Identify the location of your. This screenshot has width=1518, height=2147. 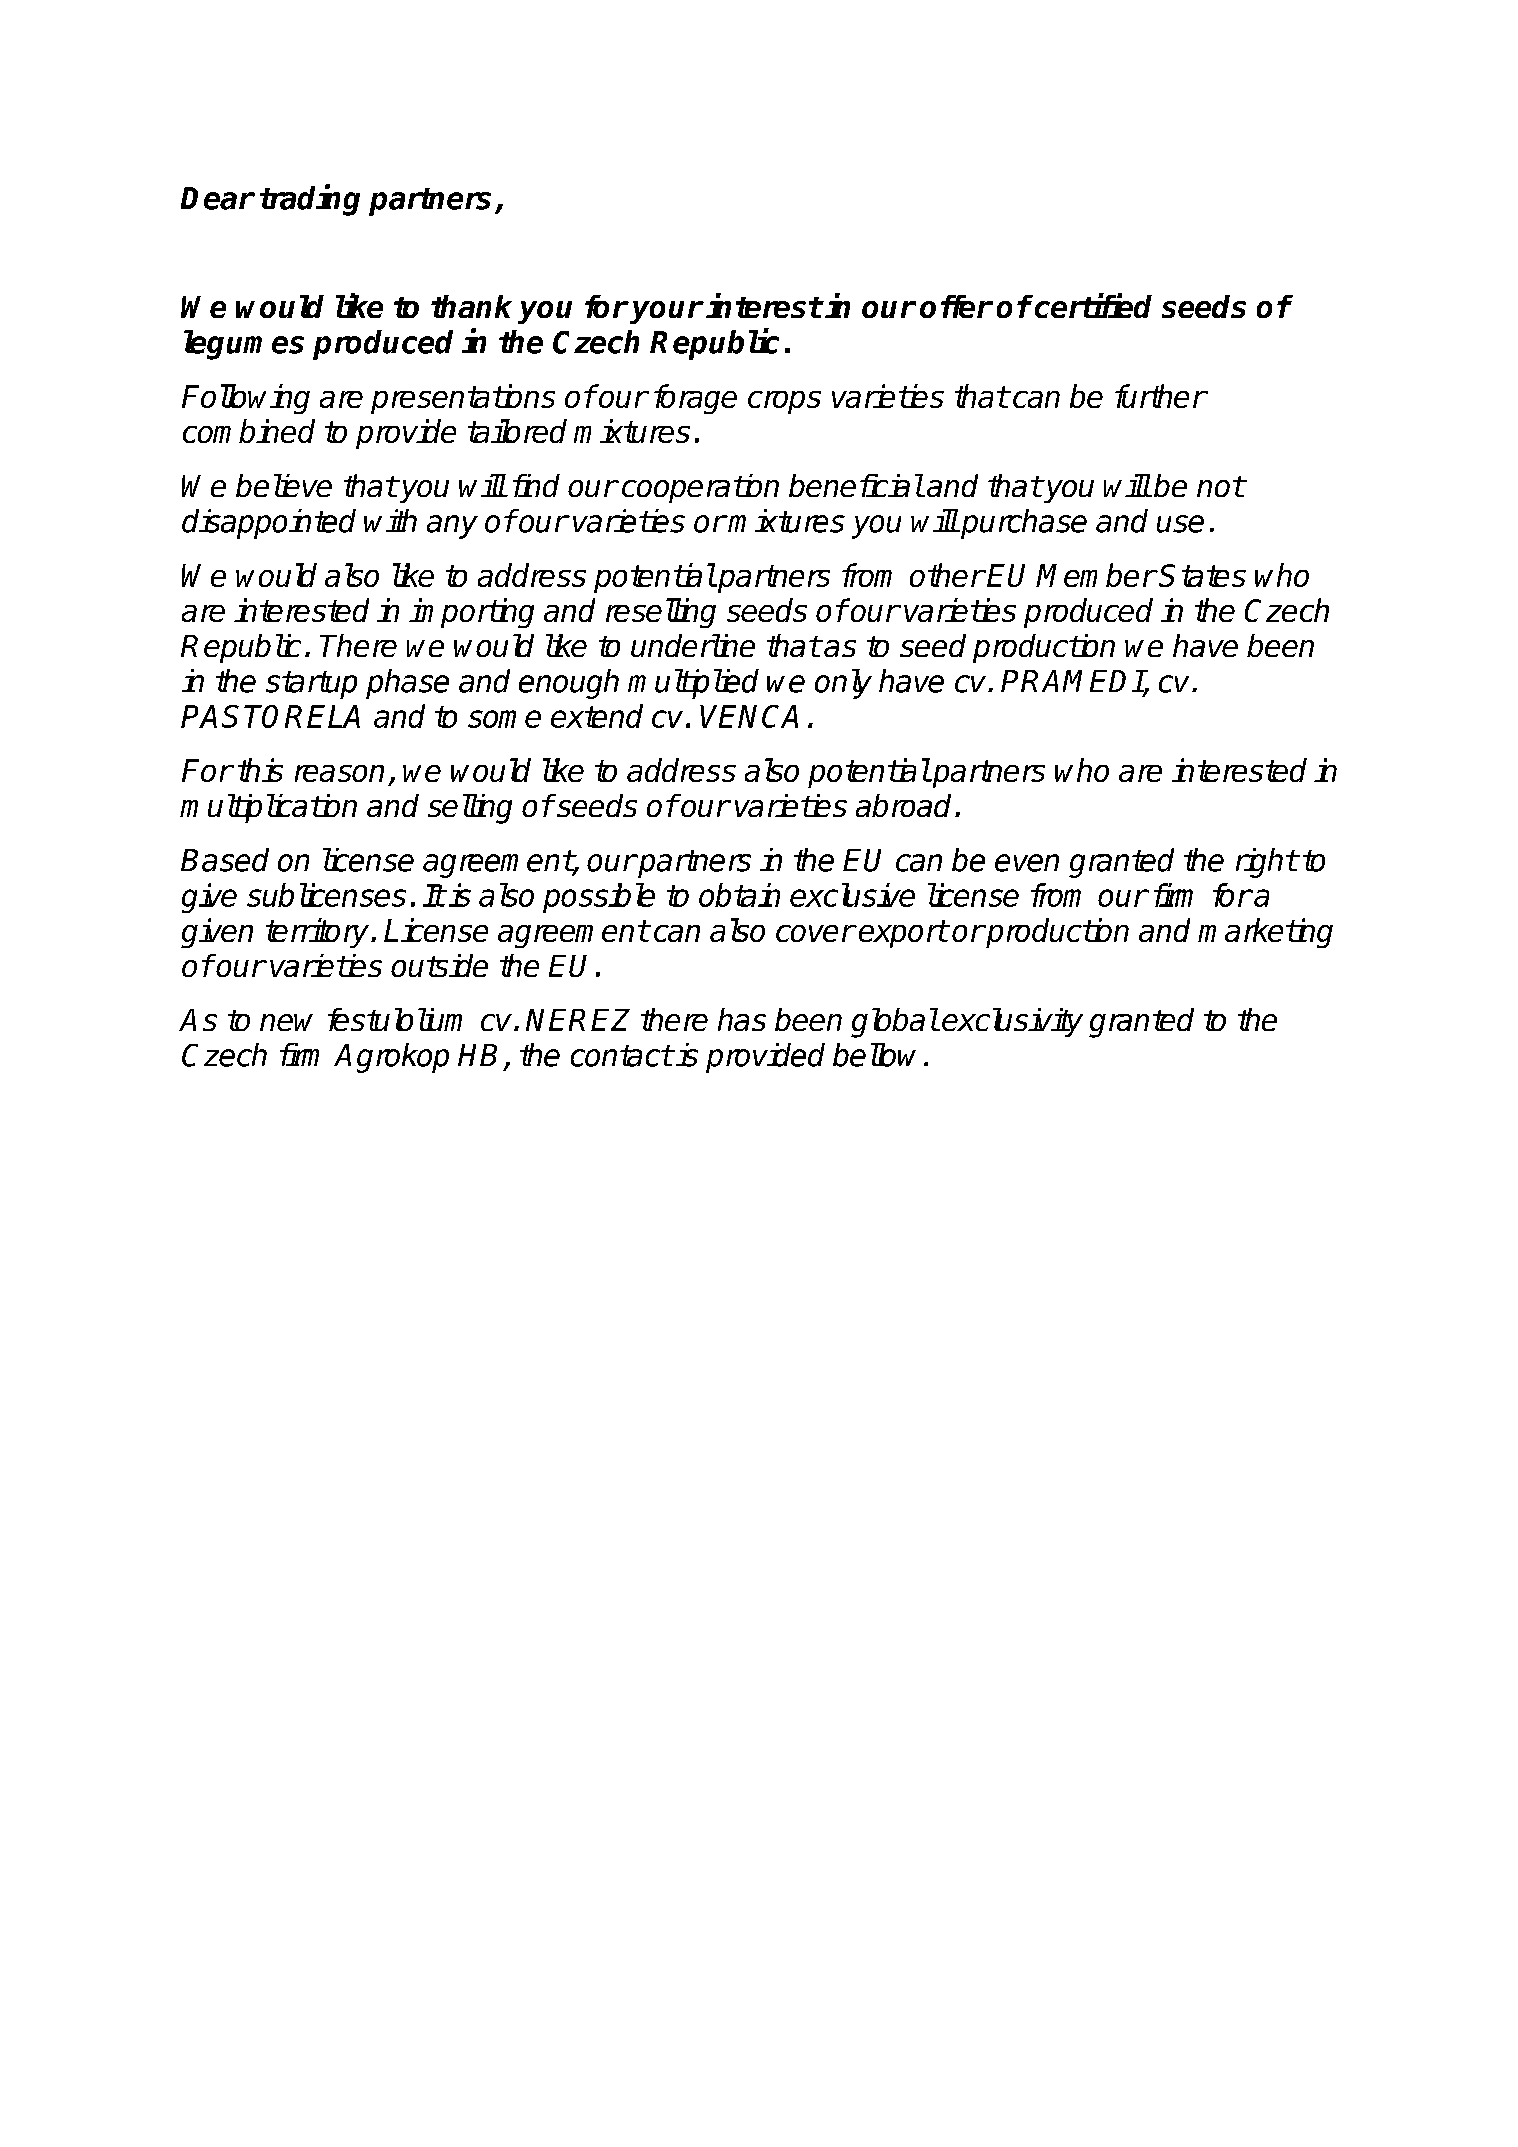
(666, 312).
